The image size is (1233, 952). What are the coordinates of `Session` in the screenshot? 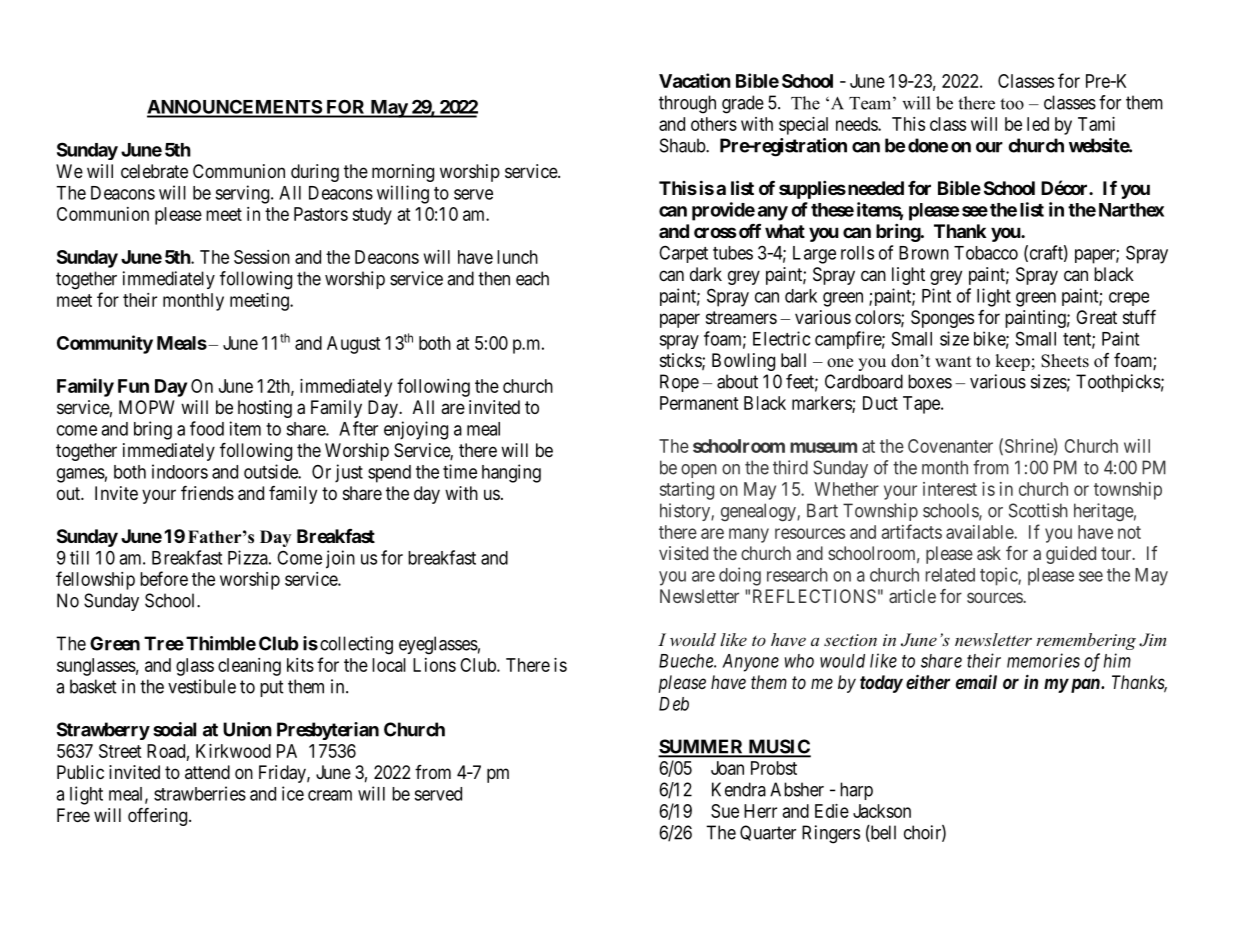 It's located at (262, 257).
